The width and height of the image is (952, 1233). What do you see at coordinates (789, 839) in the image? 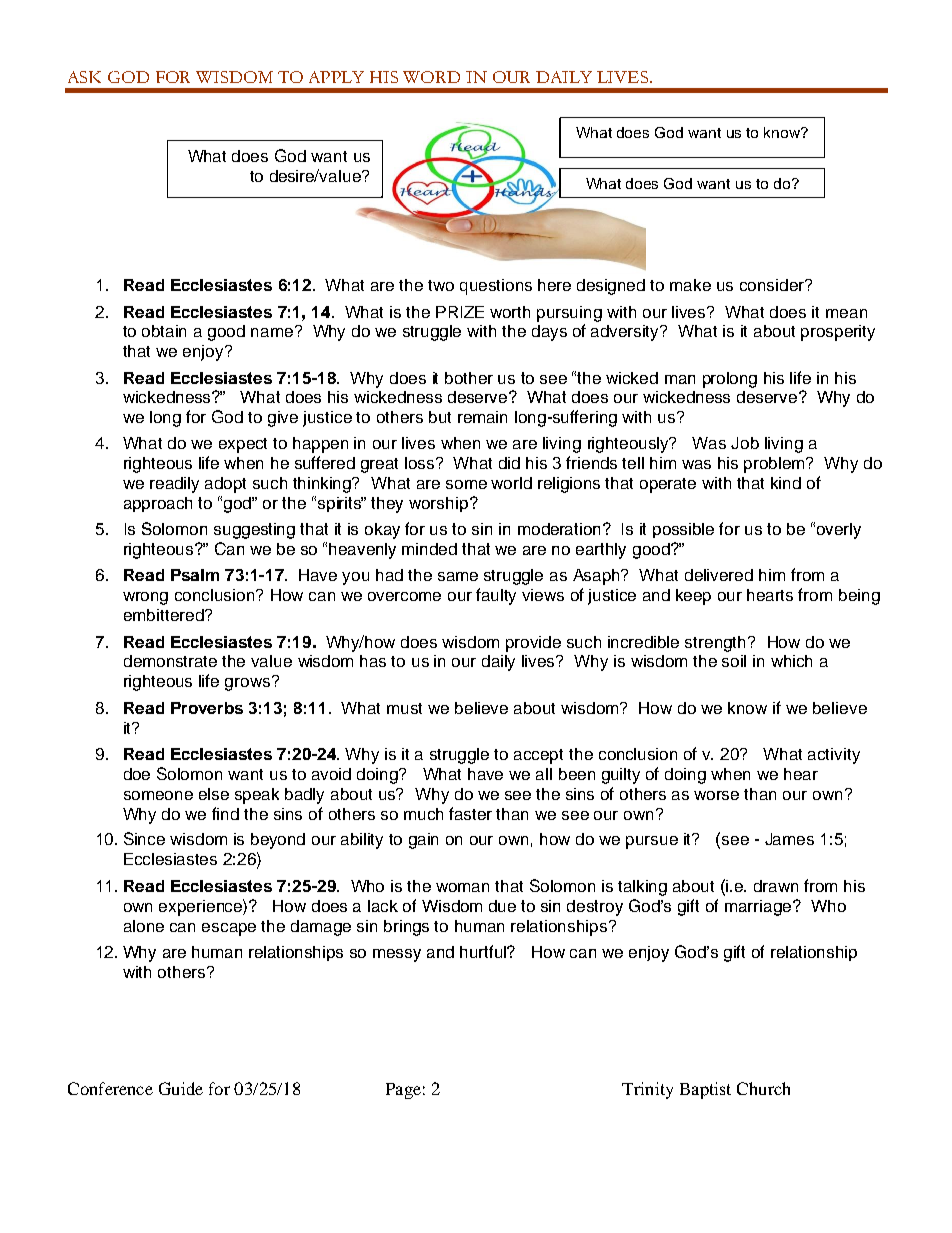
I see `James` at bounding box center [789, 839].
